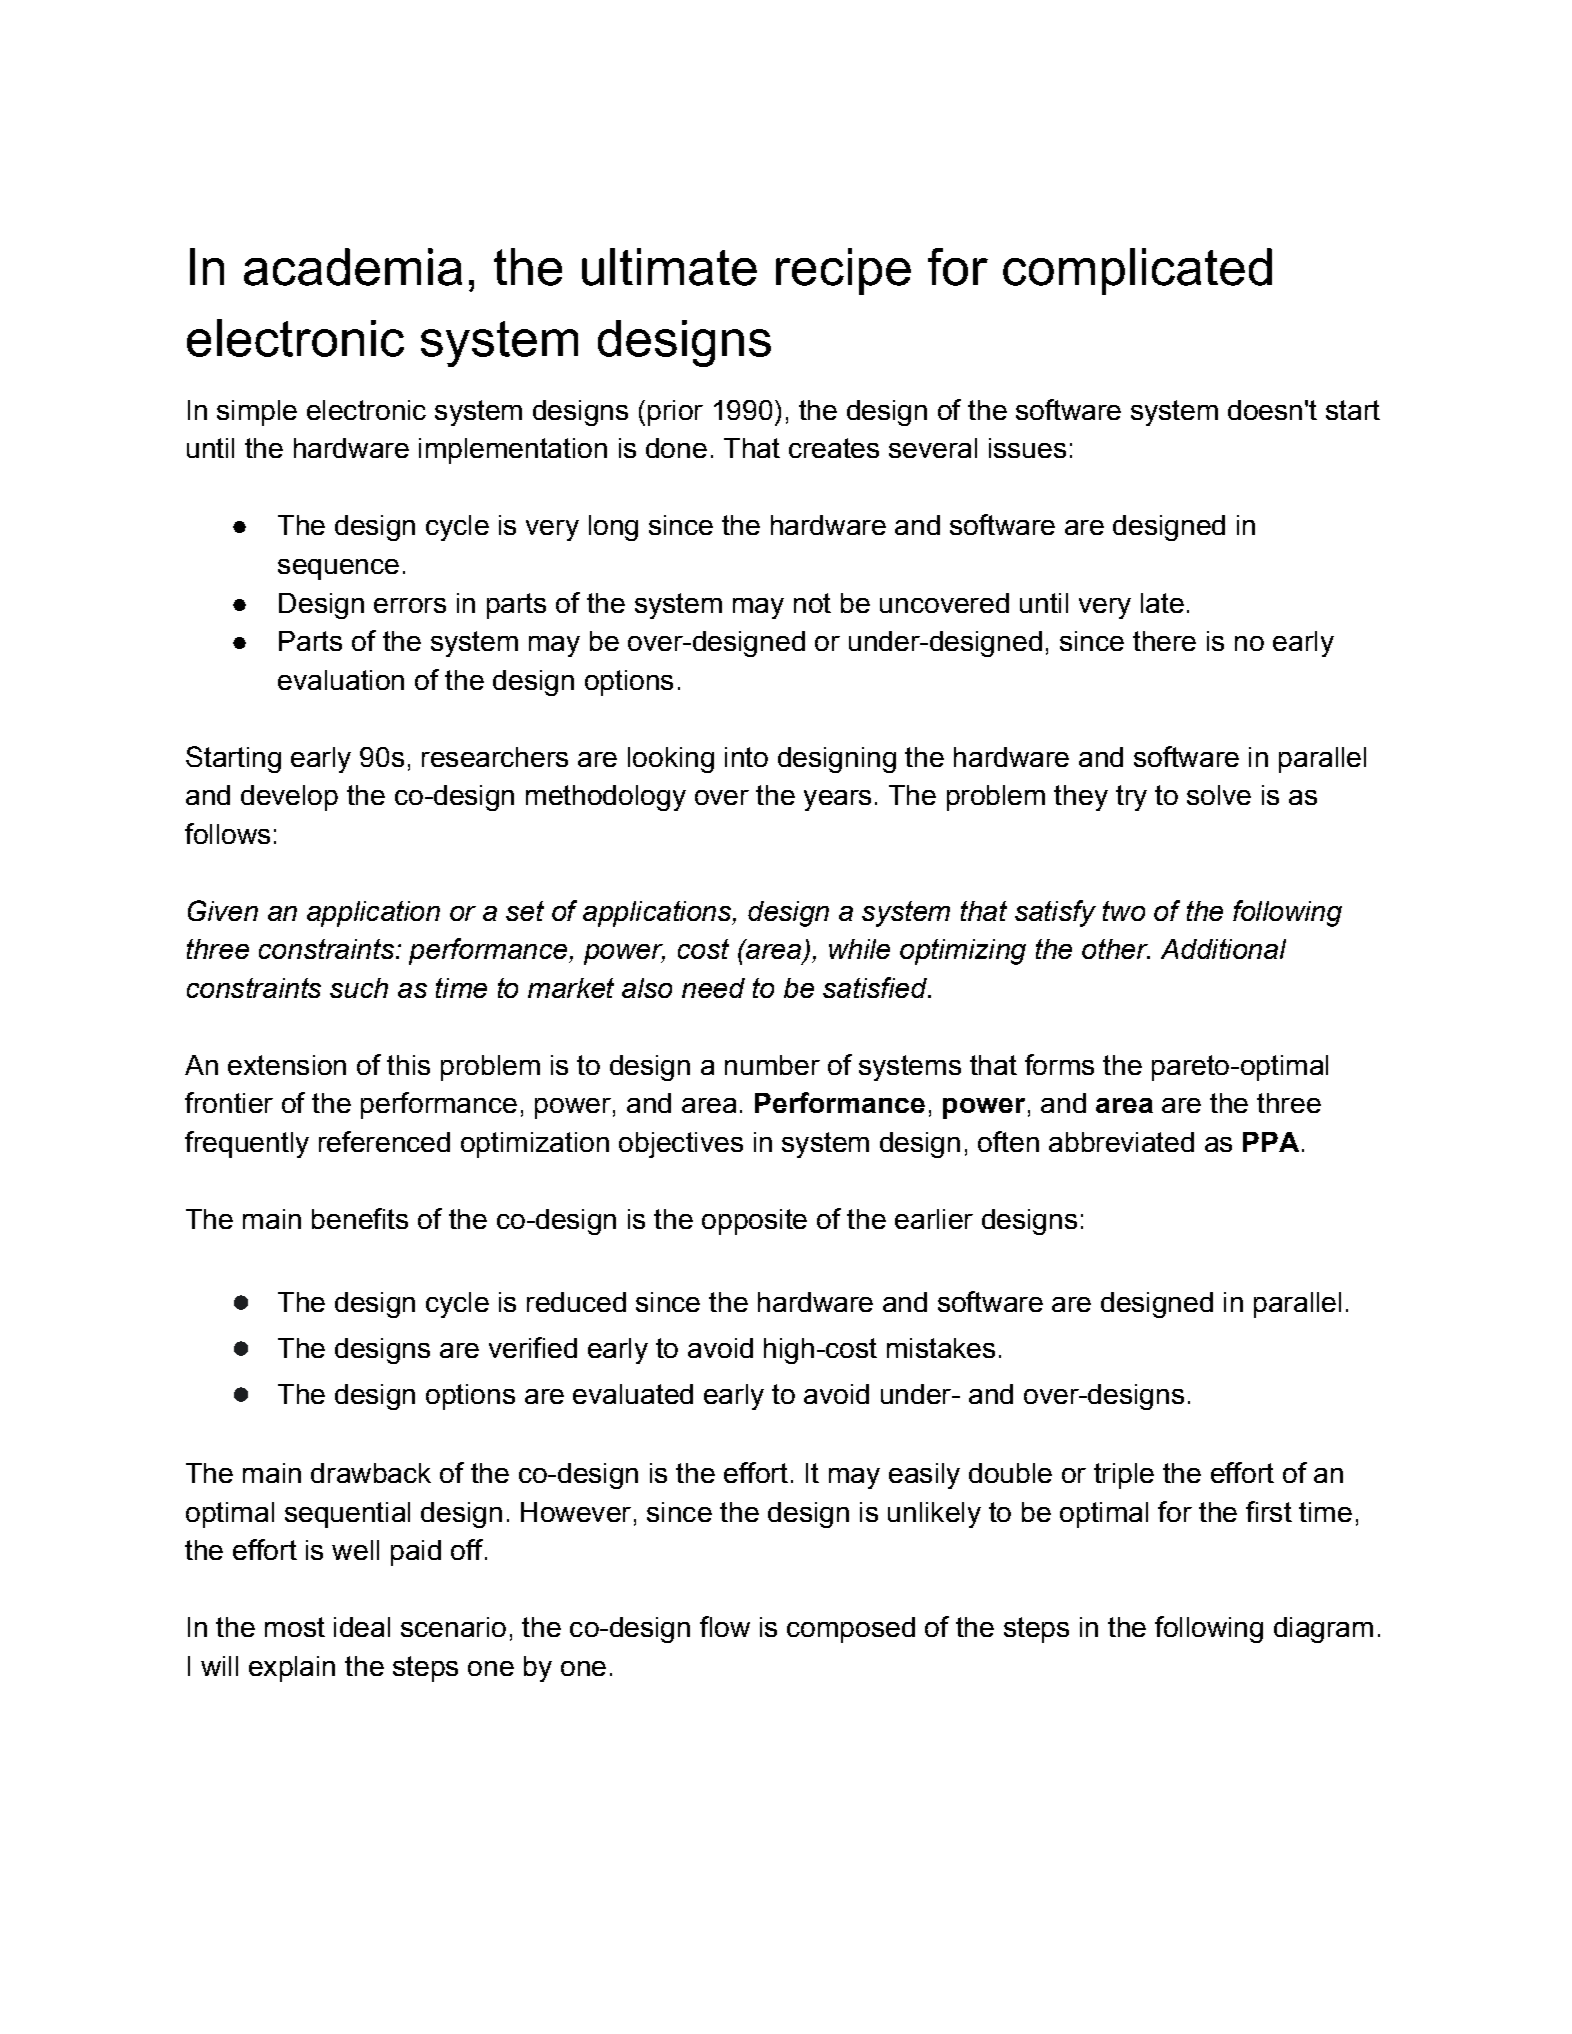  Describe the element at coordinates (812, 603) in the document. I see `not` at that location.
